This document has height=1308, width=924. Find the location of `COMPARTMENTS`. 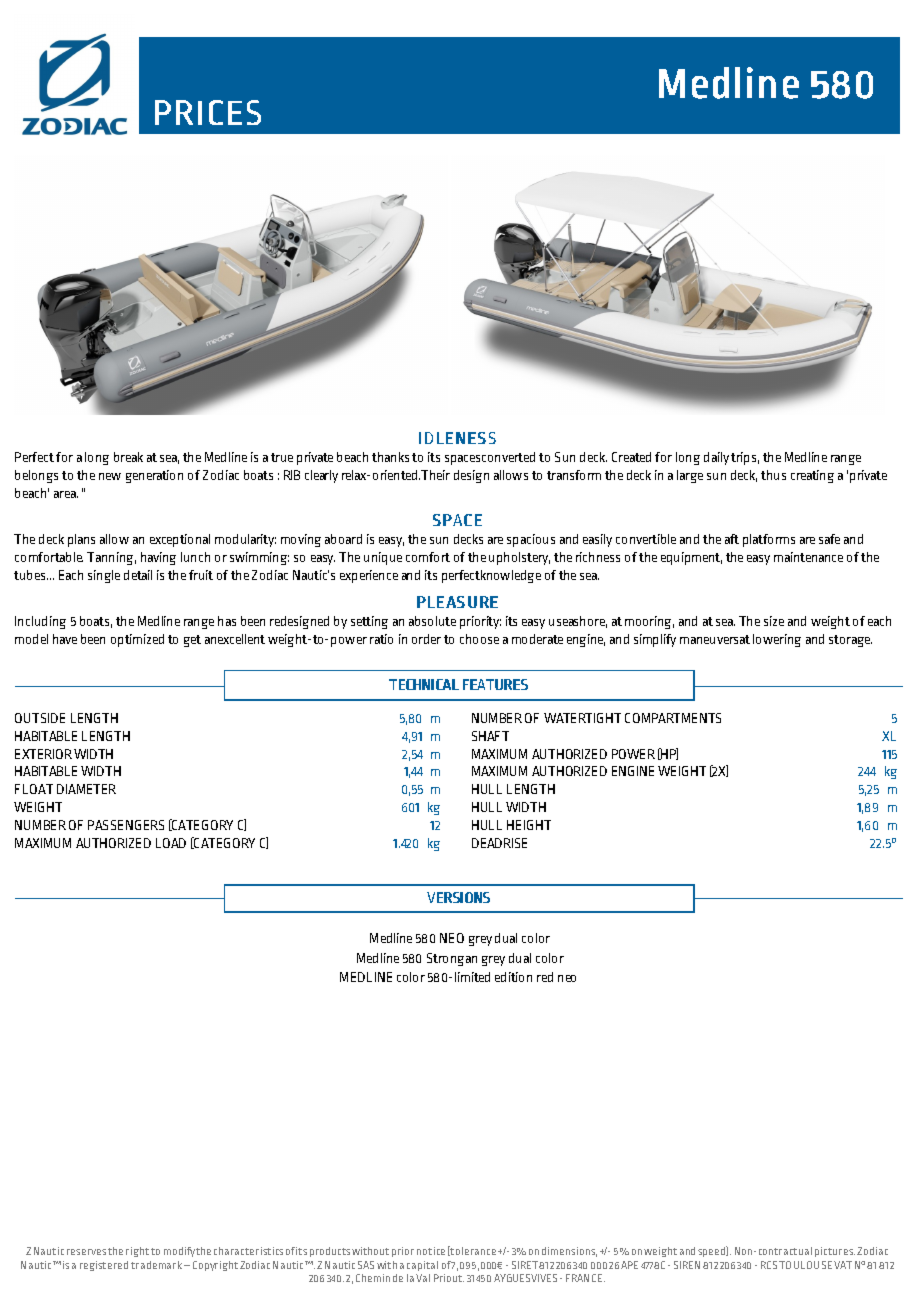

COMPARTMENTS is located at coordinates (673, 718).
